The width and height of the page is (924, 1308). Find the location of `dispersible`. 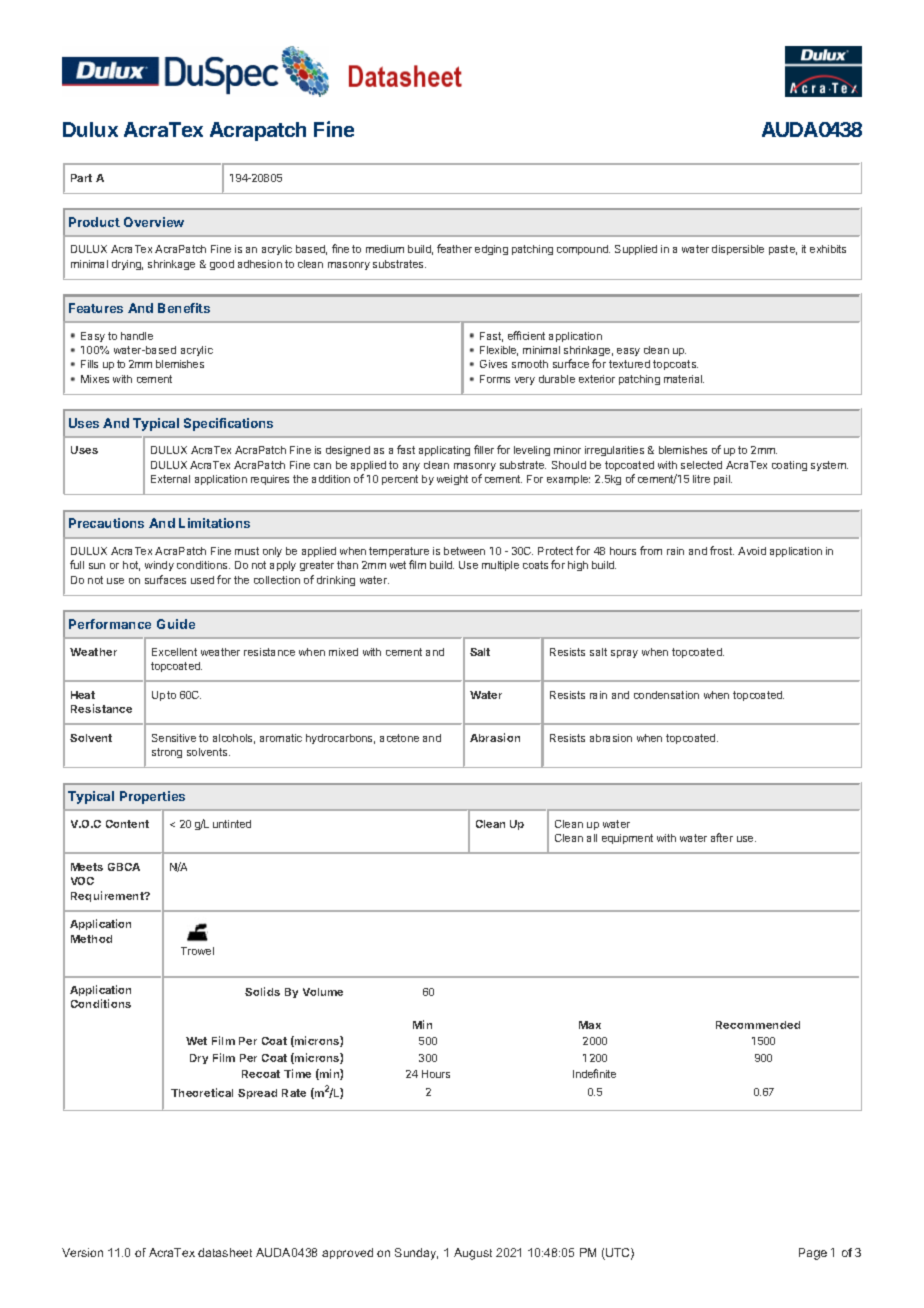

dispersible is located at coordinates (738, 250).
